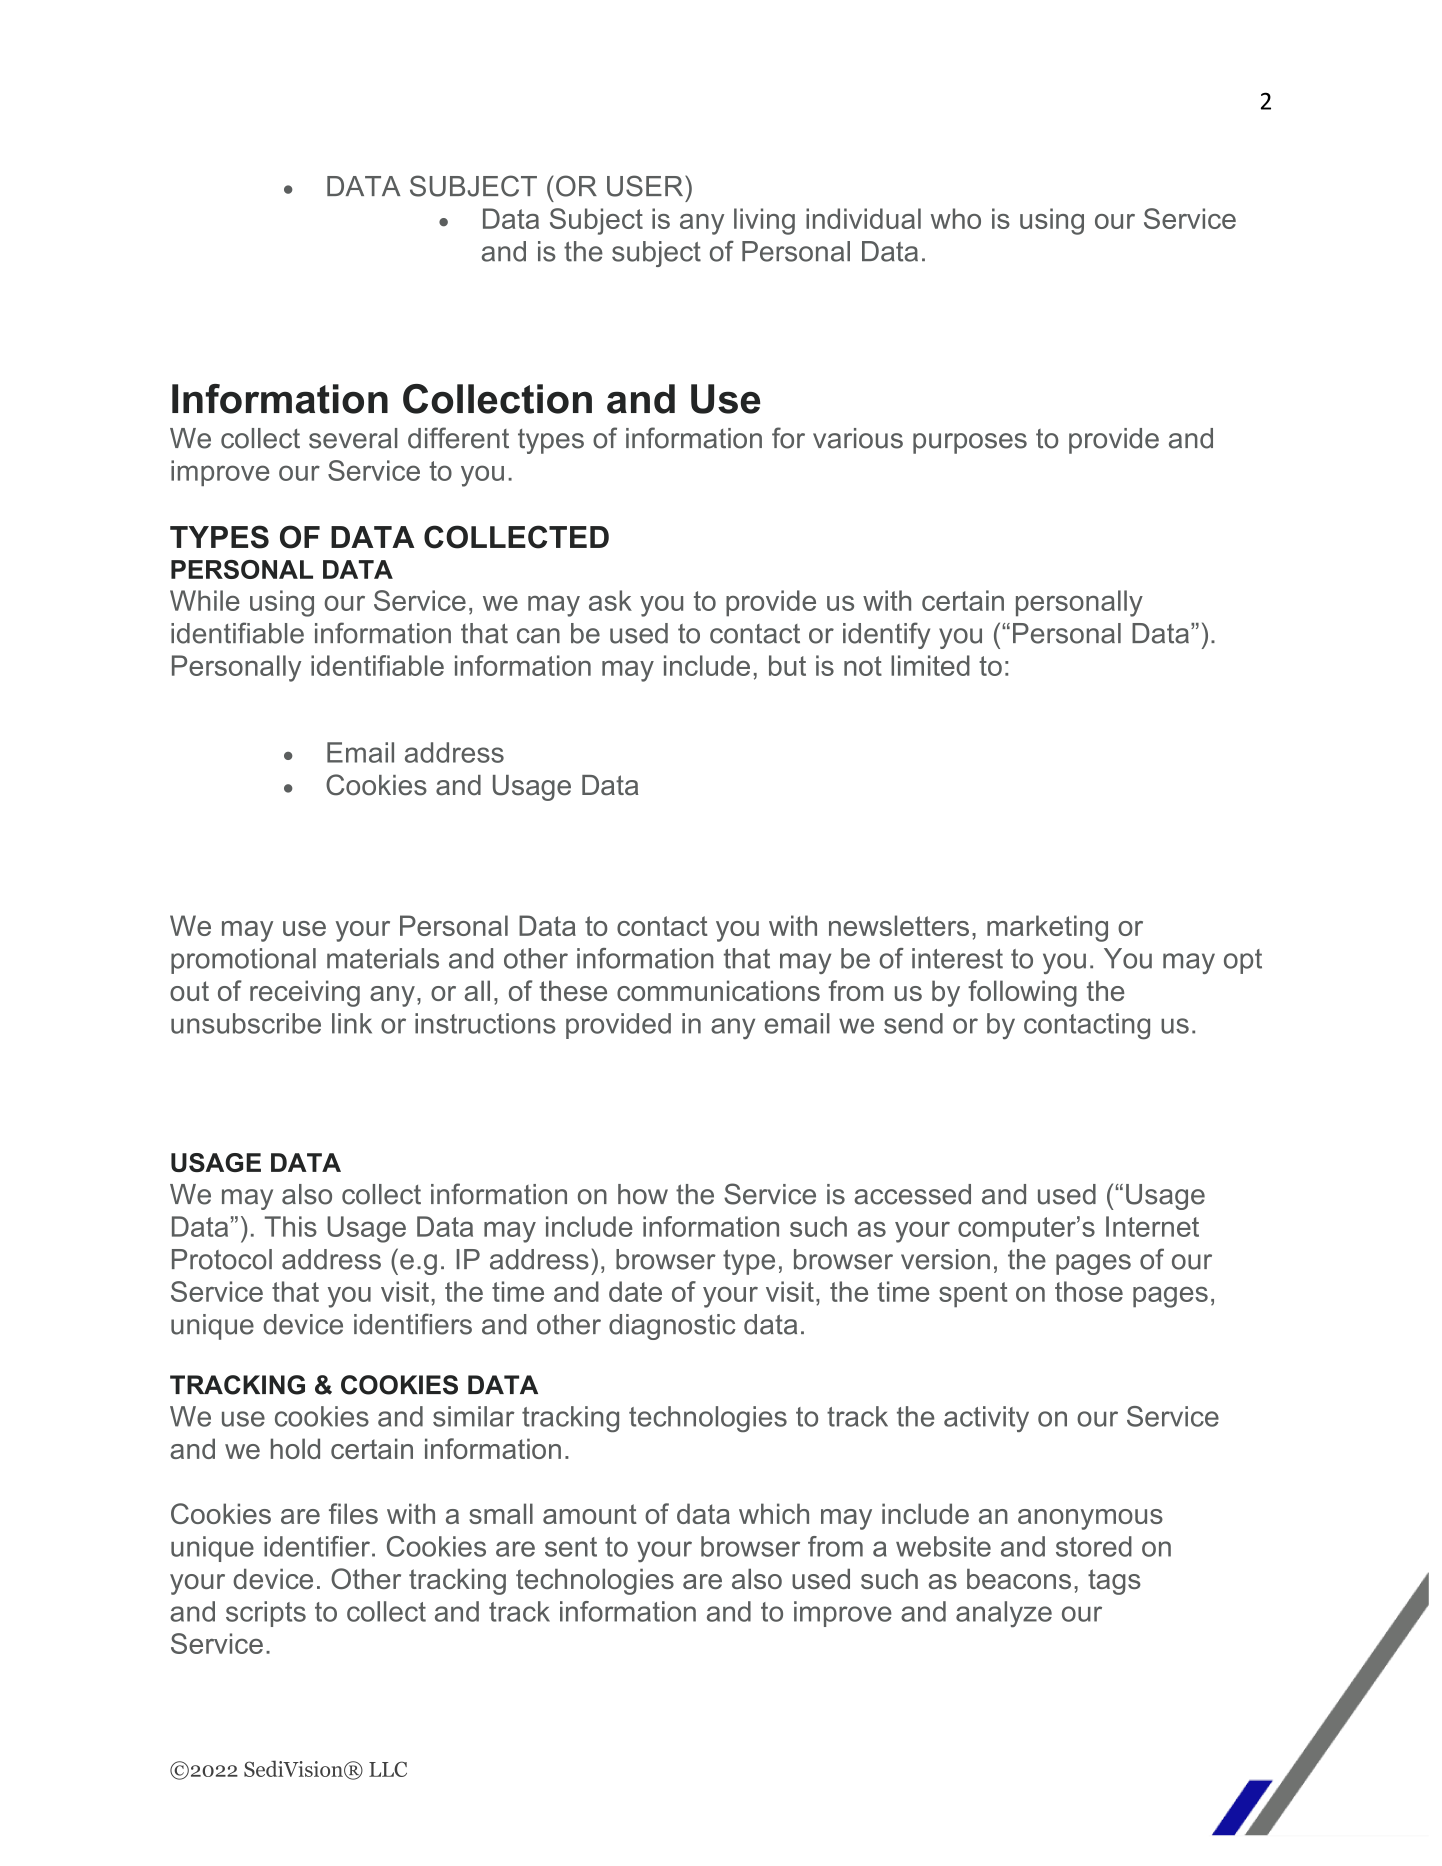 This screenshot has height=1866, width=1442. What do you see at coordinates (787, 665) in the screenshot?
I see `but` at bounding box center [787, 665].
